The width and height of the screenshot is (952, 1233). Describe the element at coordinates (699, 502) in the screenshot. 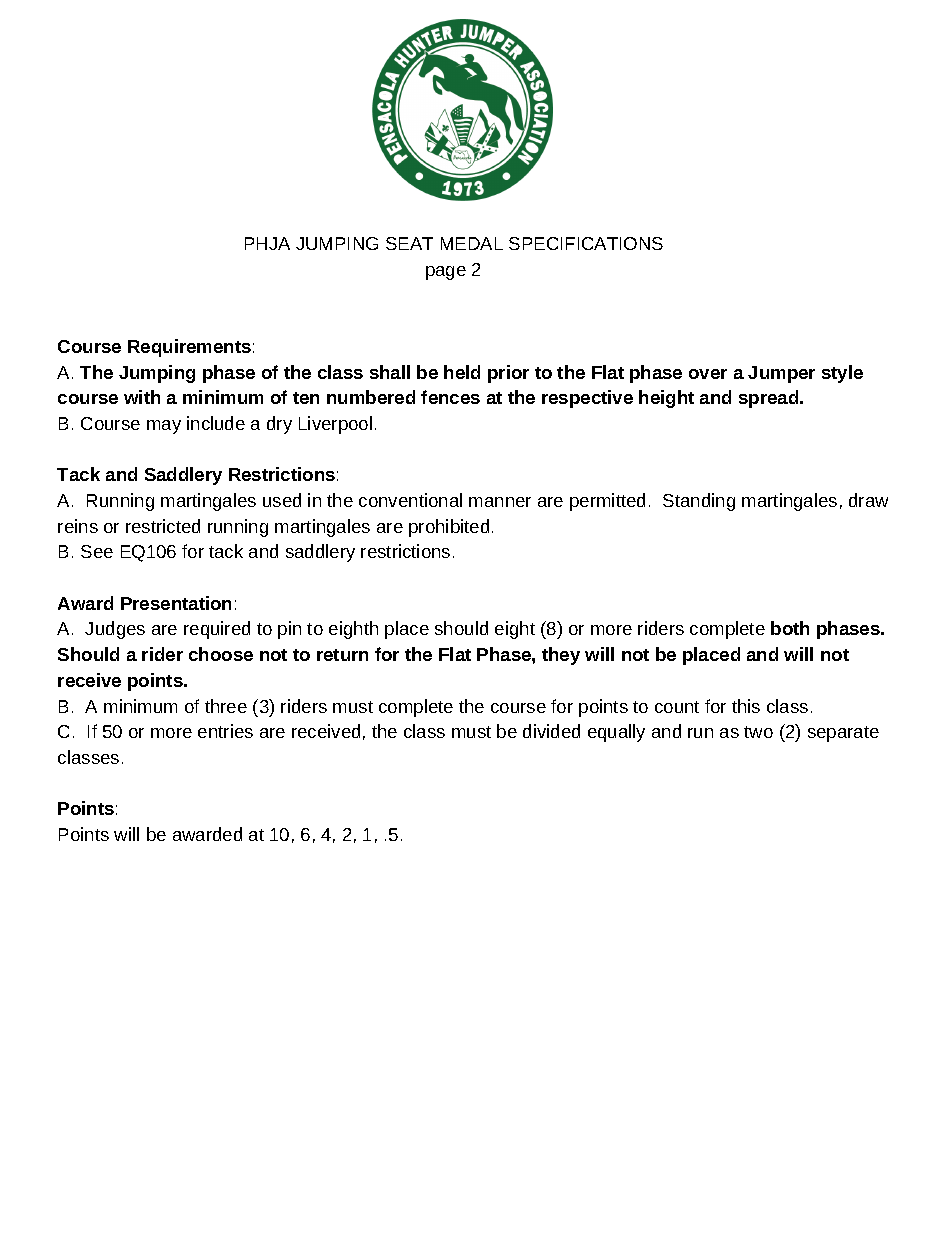

I see `Standing` at that location.
